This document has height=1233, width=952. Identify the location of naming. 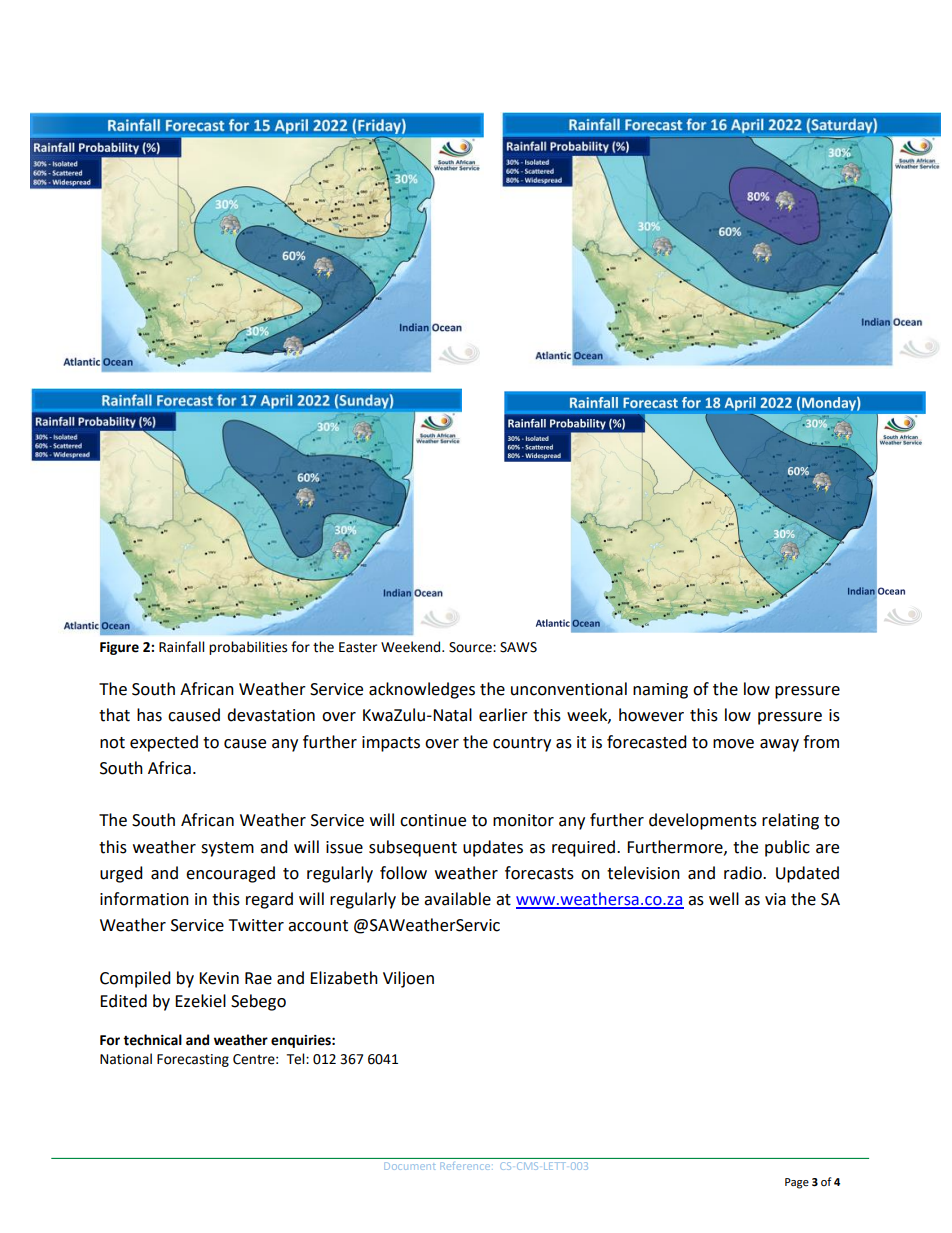
(660, 691).
